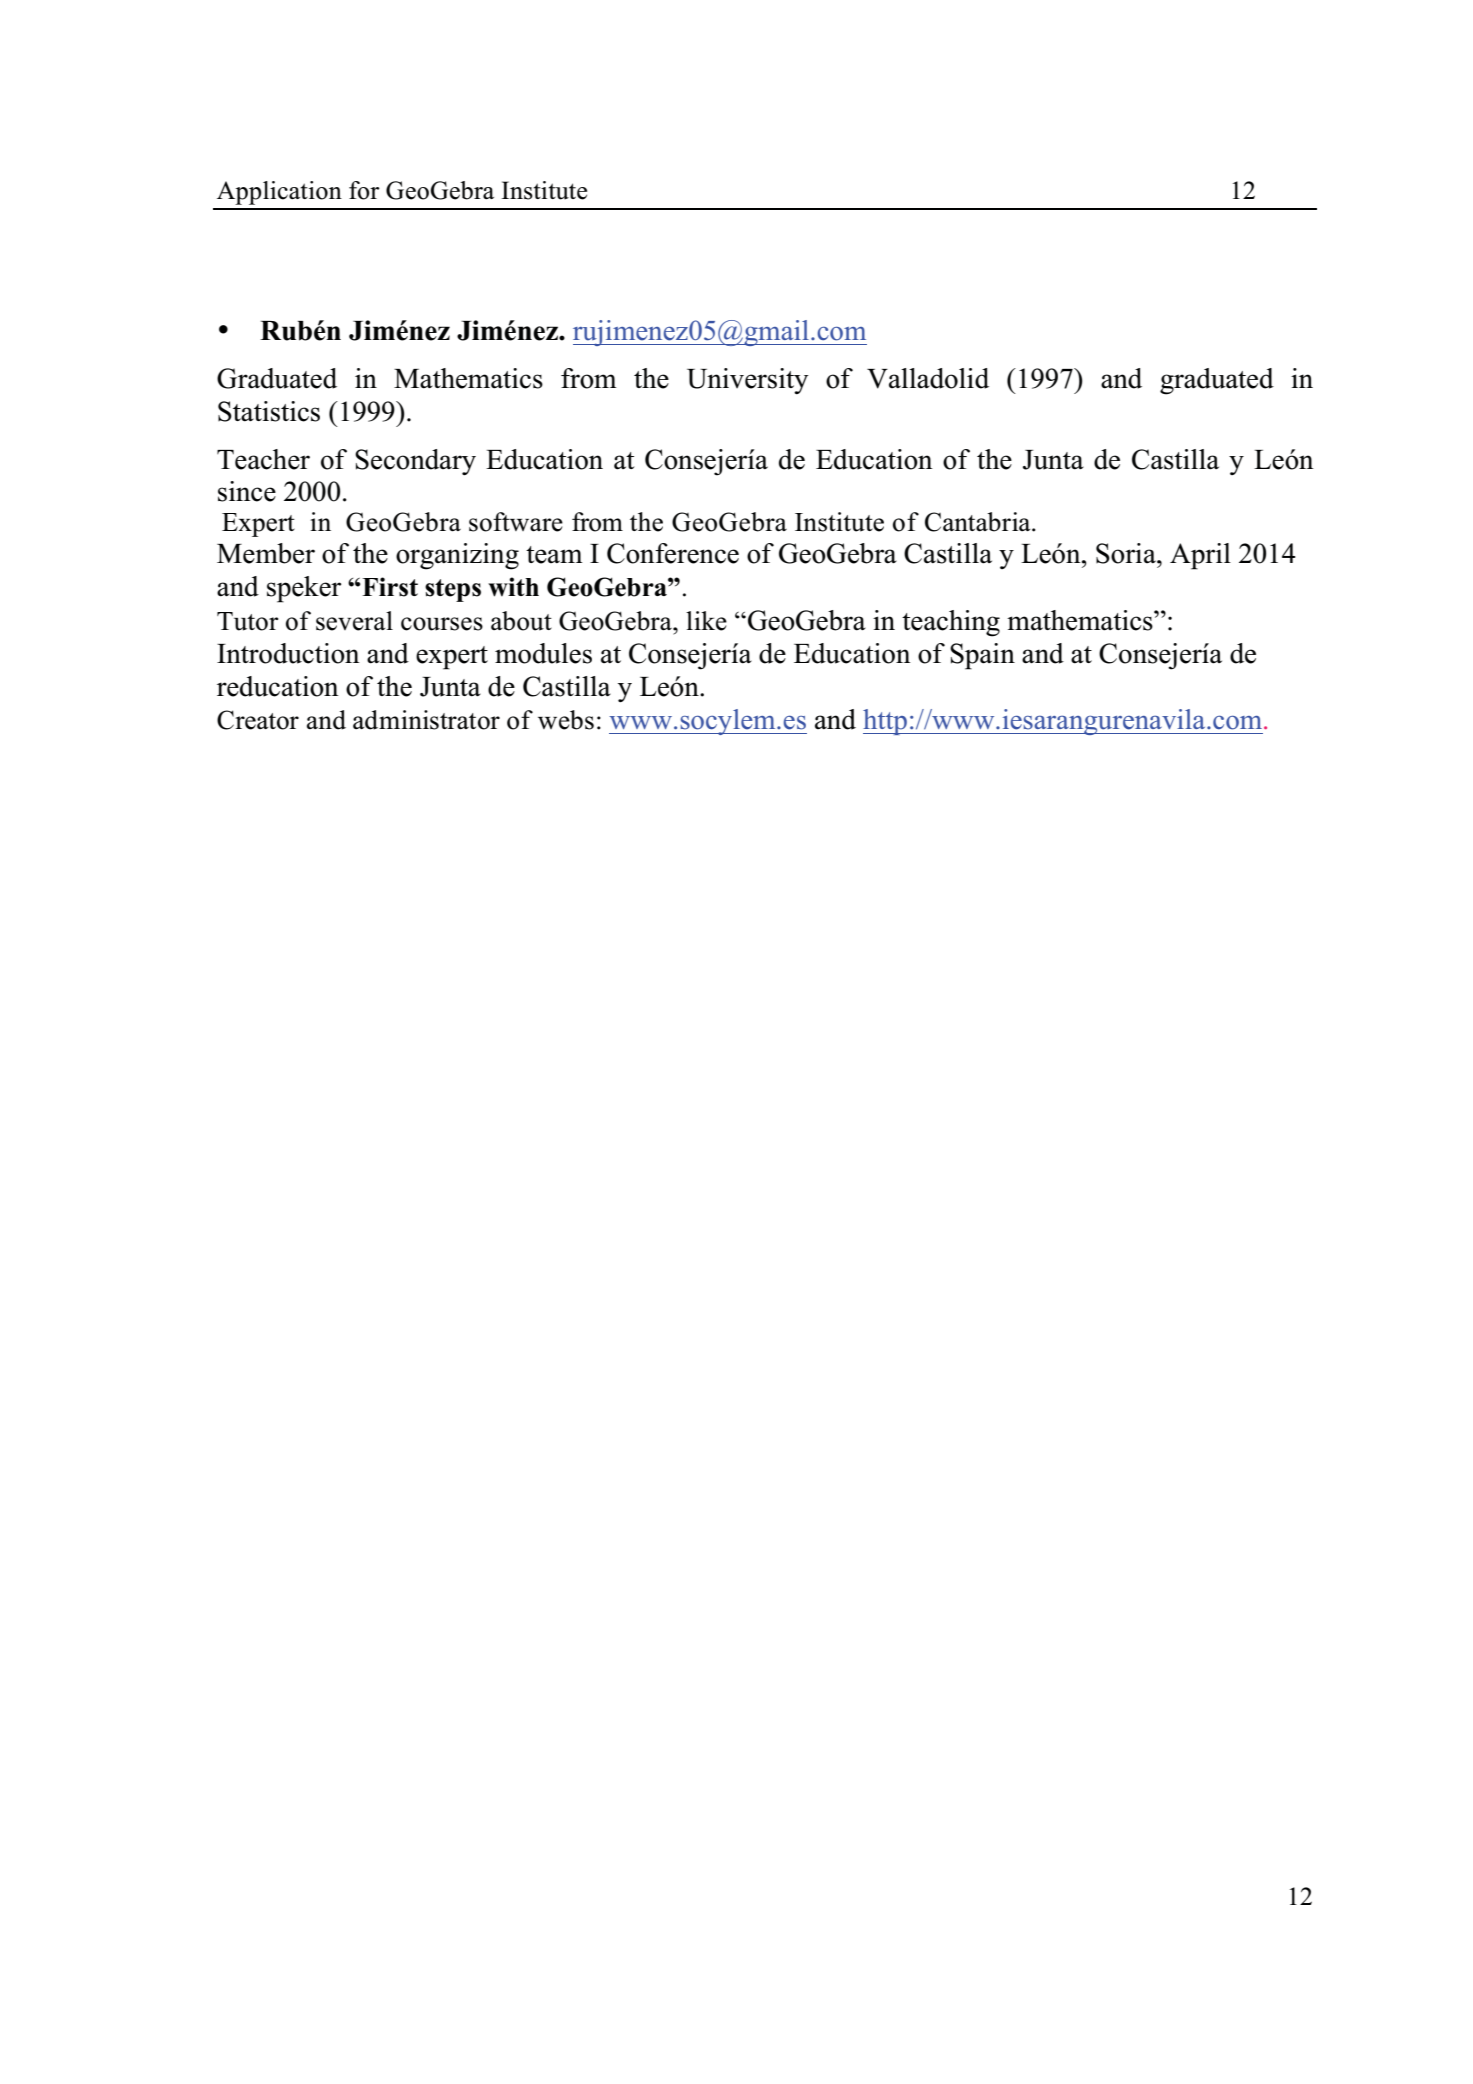 The image size is (1473, 2084). I want to click on University, so click(748, 381).
